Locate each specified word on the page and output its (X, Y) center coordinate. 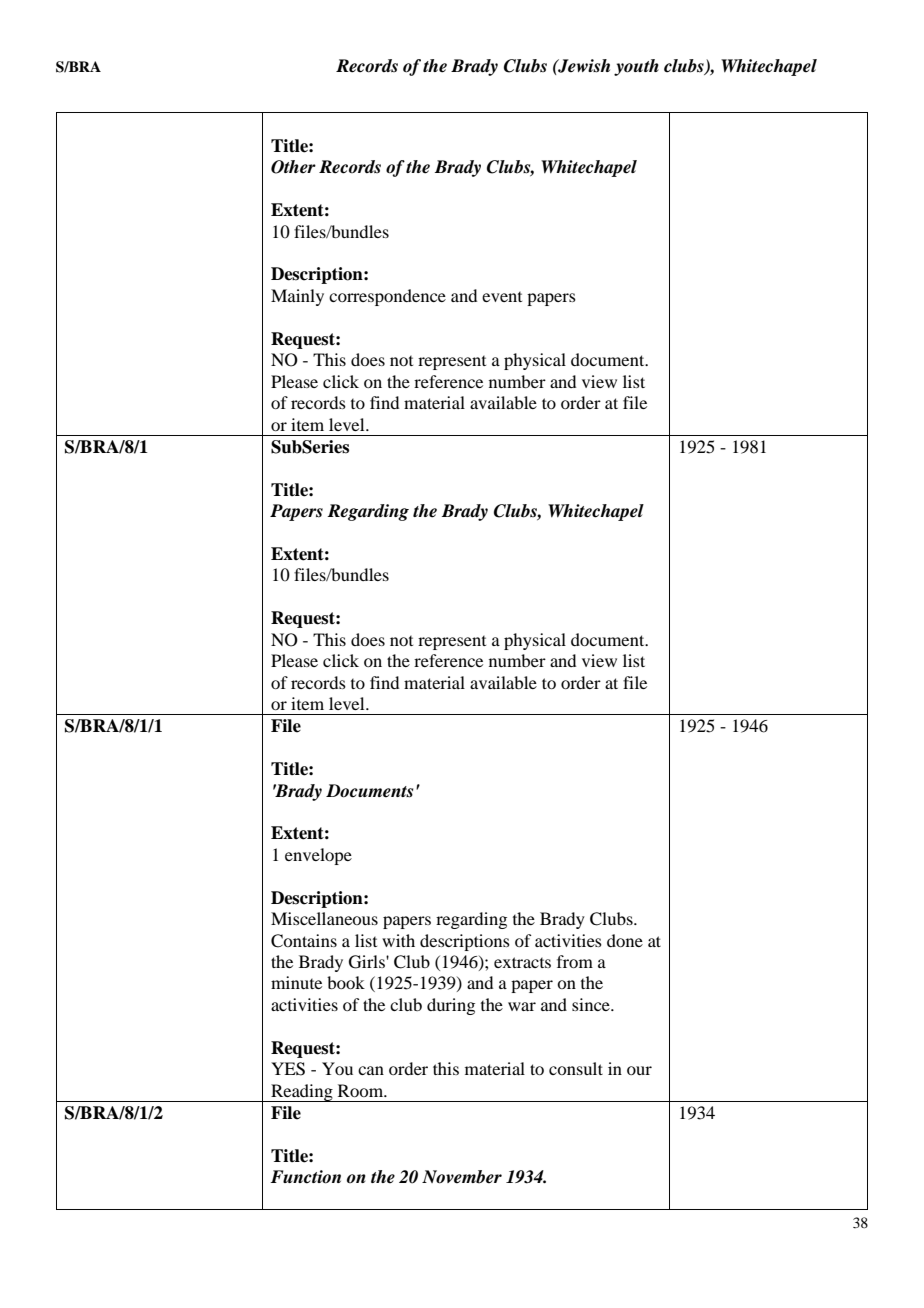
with (398, 940)
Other (293, 167)
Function (305, 1177)
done (625, 940)
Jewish (583, 66)
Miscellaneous (324, 918)
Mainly (297, 297)
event (502, 297)
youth (636, 67)
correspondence (387, 297)
